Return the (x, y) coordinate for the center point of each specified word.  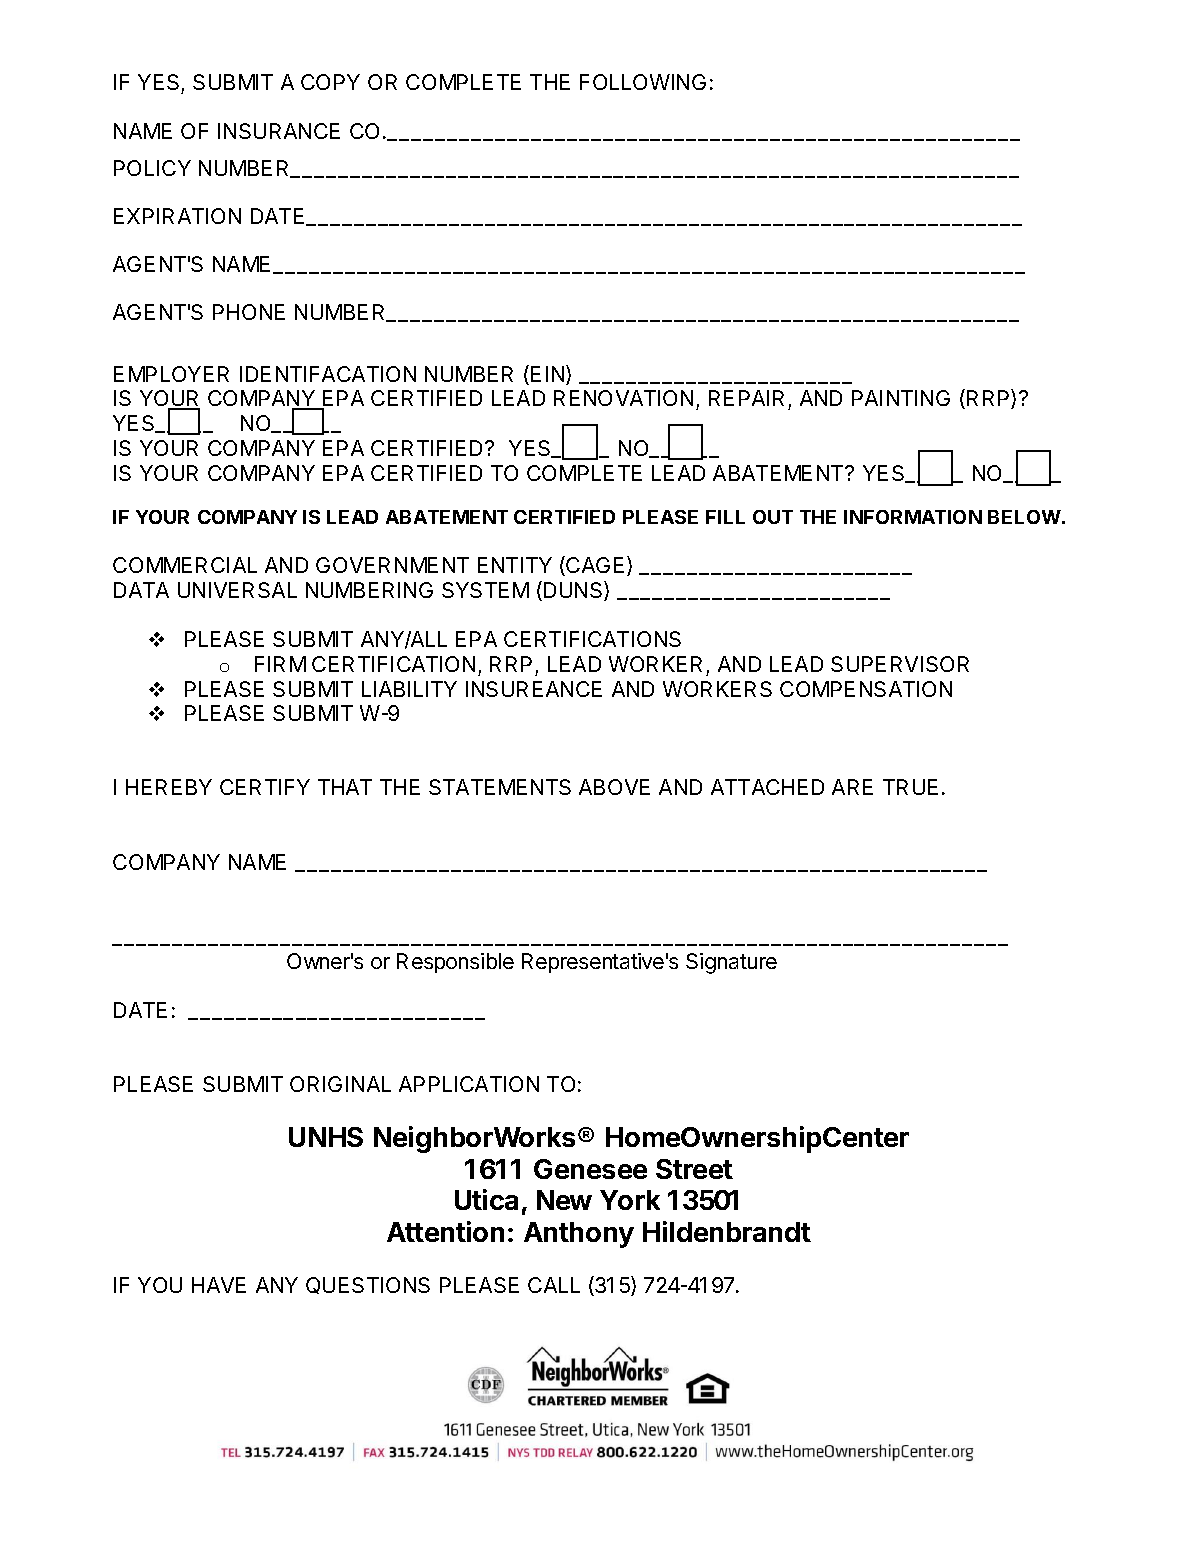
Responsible (455, 963)
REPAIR (746, 398)
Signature (731, 963)
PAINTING (901, 398)
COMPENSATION (866, 689)
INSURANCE (279, 131)
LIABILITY (409, 689)
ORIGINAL (340, 1084)
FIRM (280, 664)
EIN (549, 375)
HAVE (219, 1285)
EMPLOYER (171, 374)
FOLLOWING (643, 82)
